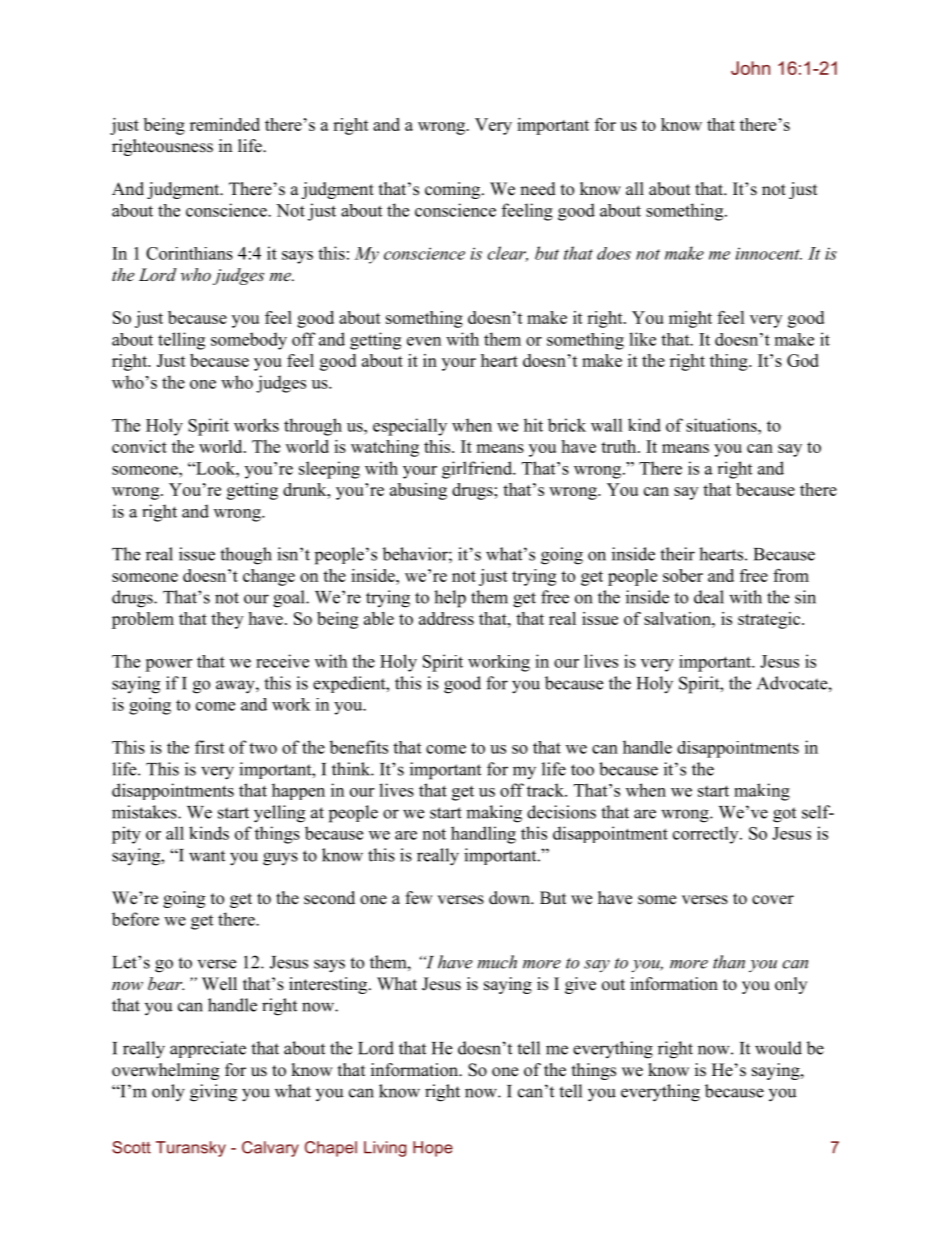  What do you see at coordinates (227, 620) in the page?
I see `they` at bounding box center [227, 620].
